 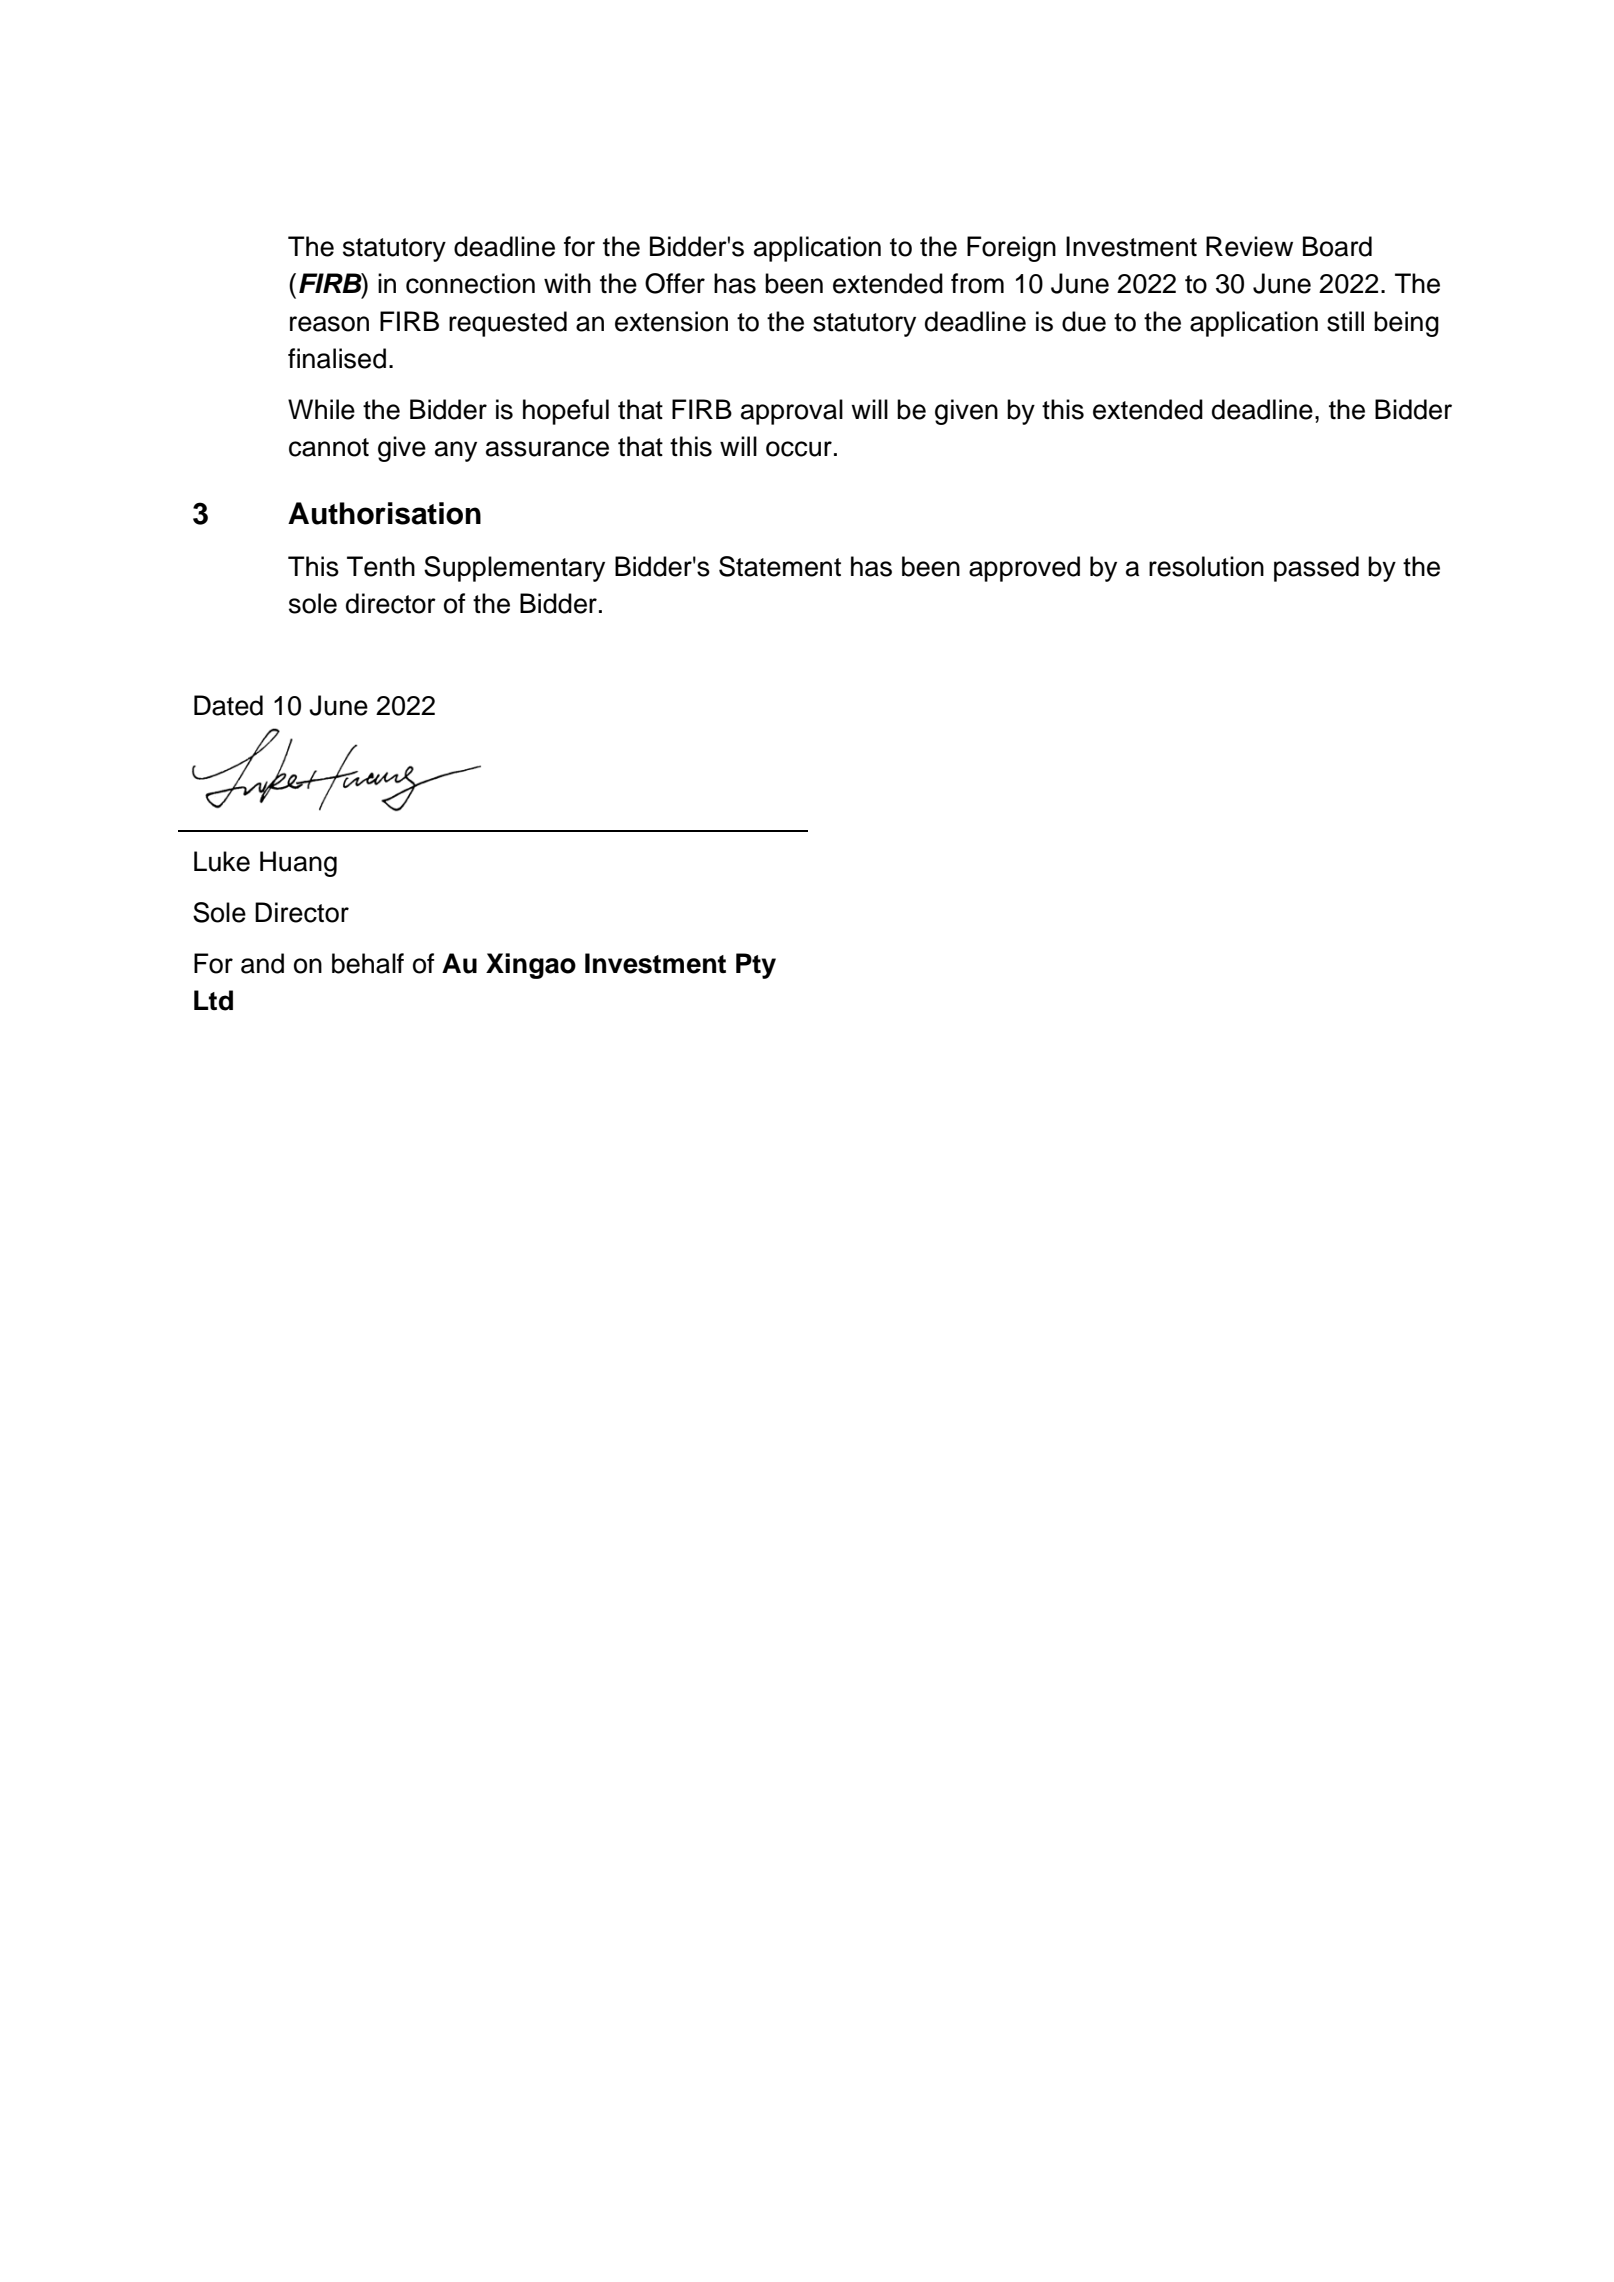 I want to click on Review, so click(x=1249, y=246).
